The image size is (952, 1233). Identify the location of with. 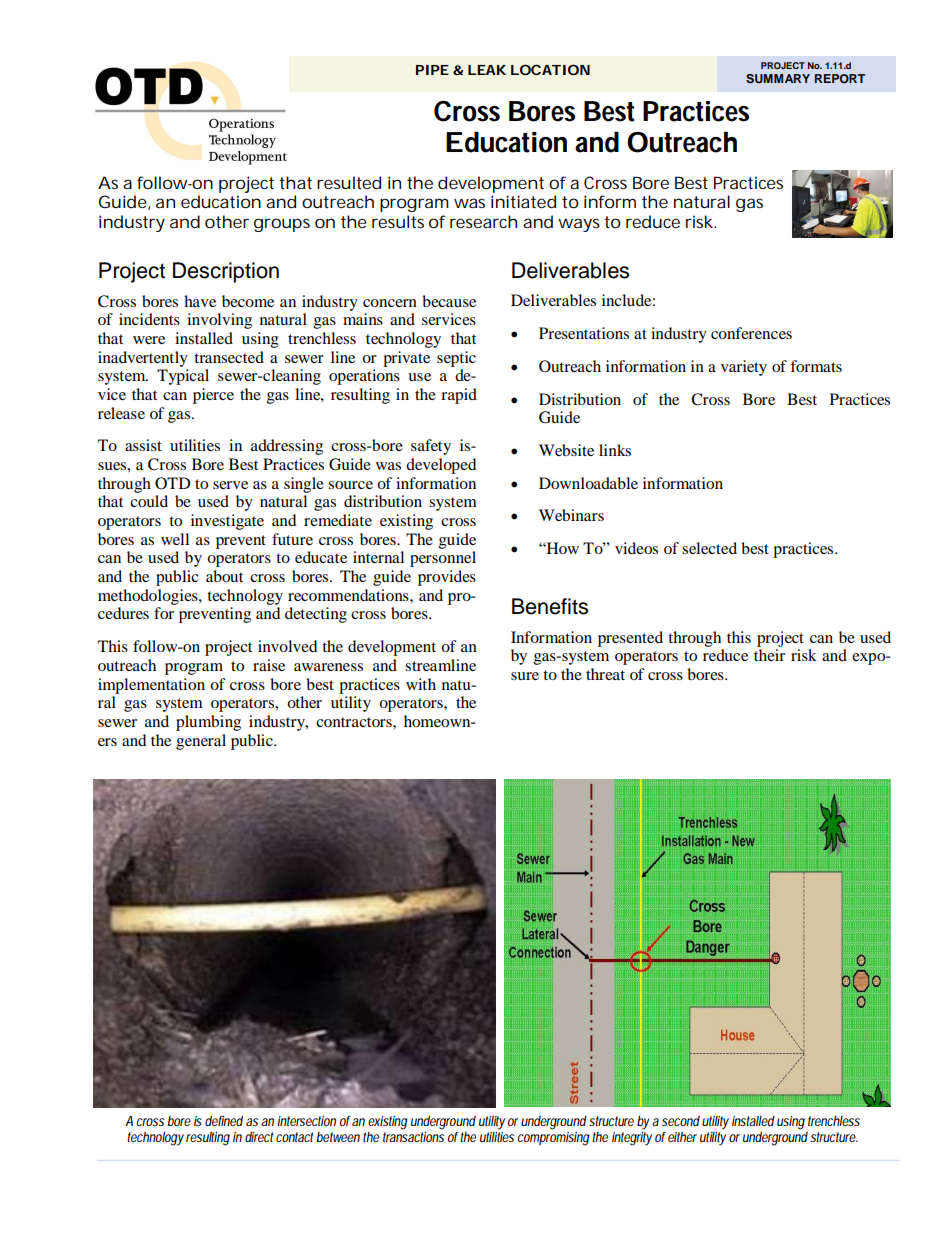
(421, 684).
